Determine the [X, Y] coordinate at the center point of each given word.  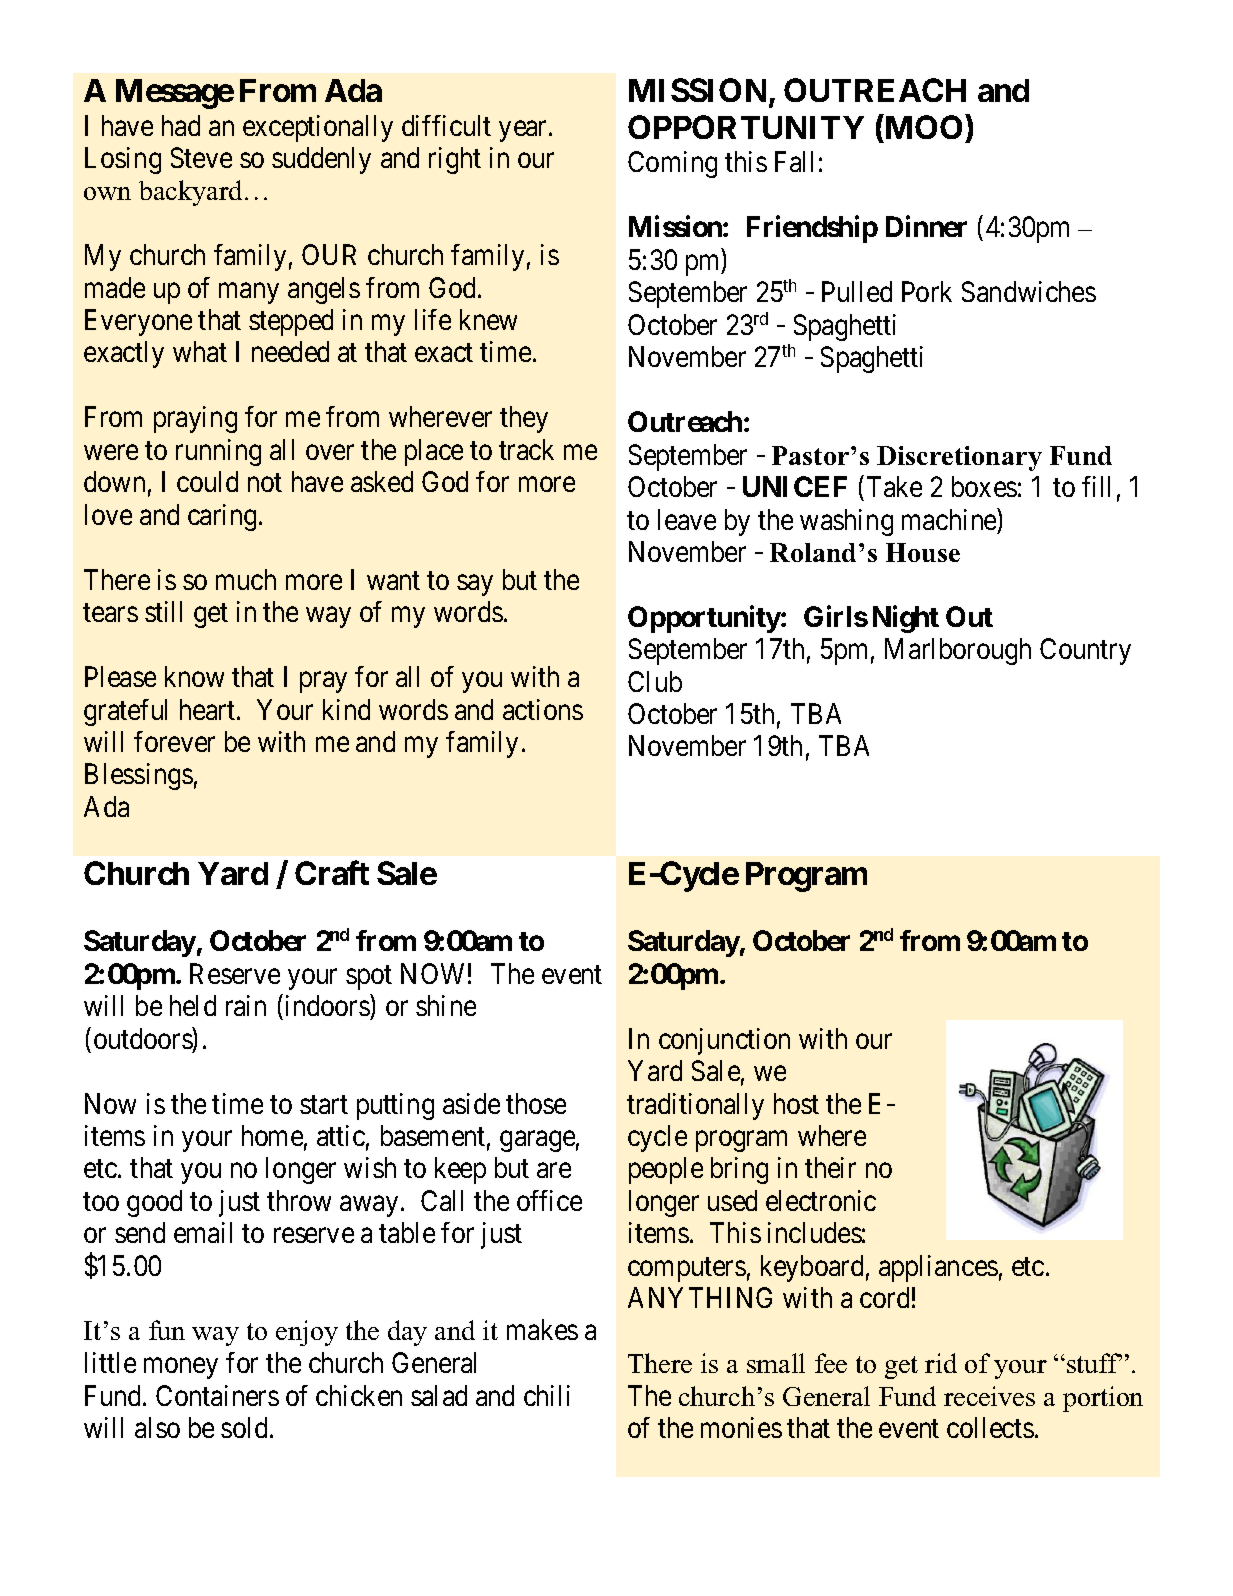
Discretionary [959, 458]
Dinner [926, 226]
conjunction [724, 1041]
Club [655, 681]
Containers [217, 1395]
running [218, 452]
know [194, 676]
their [830, 1167]
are [554, 1170]
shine [446, 1005]
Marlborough [958, 651]
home [272, 1135]
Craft [332, 873]
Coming [672, 164]
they [524, 419]
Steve [201, 157]
